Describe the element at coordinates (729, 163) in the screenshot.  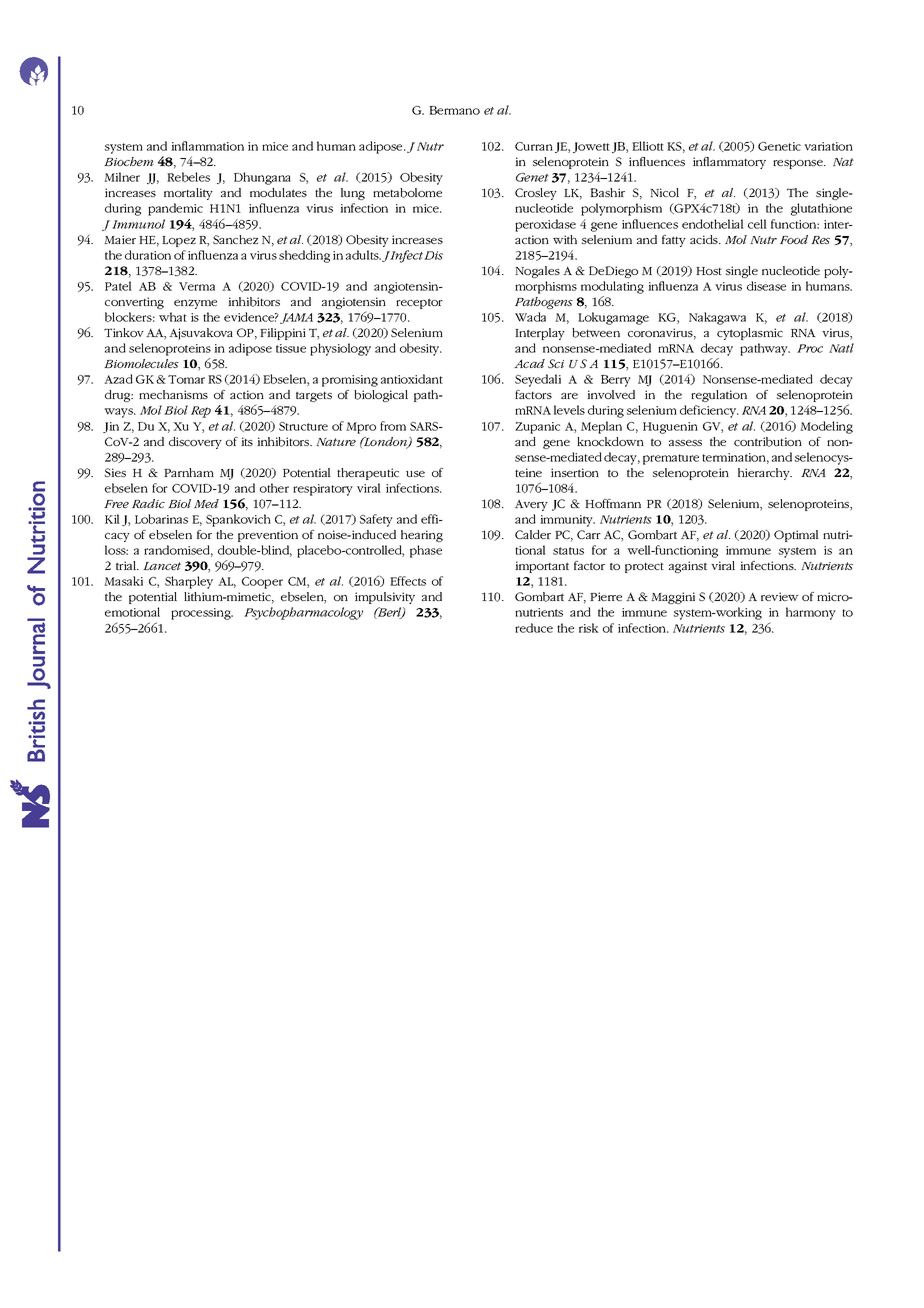
I see `inflammatory` at that location.
